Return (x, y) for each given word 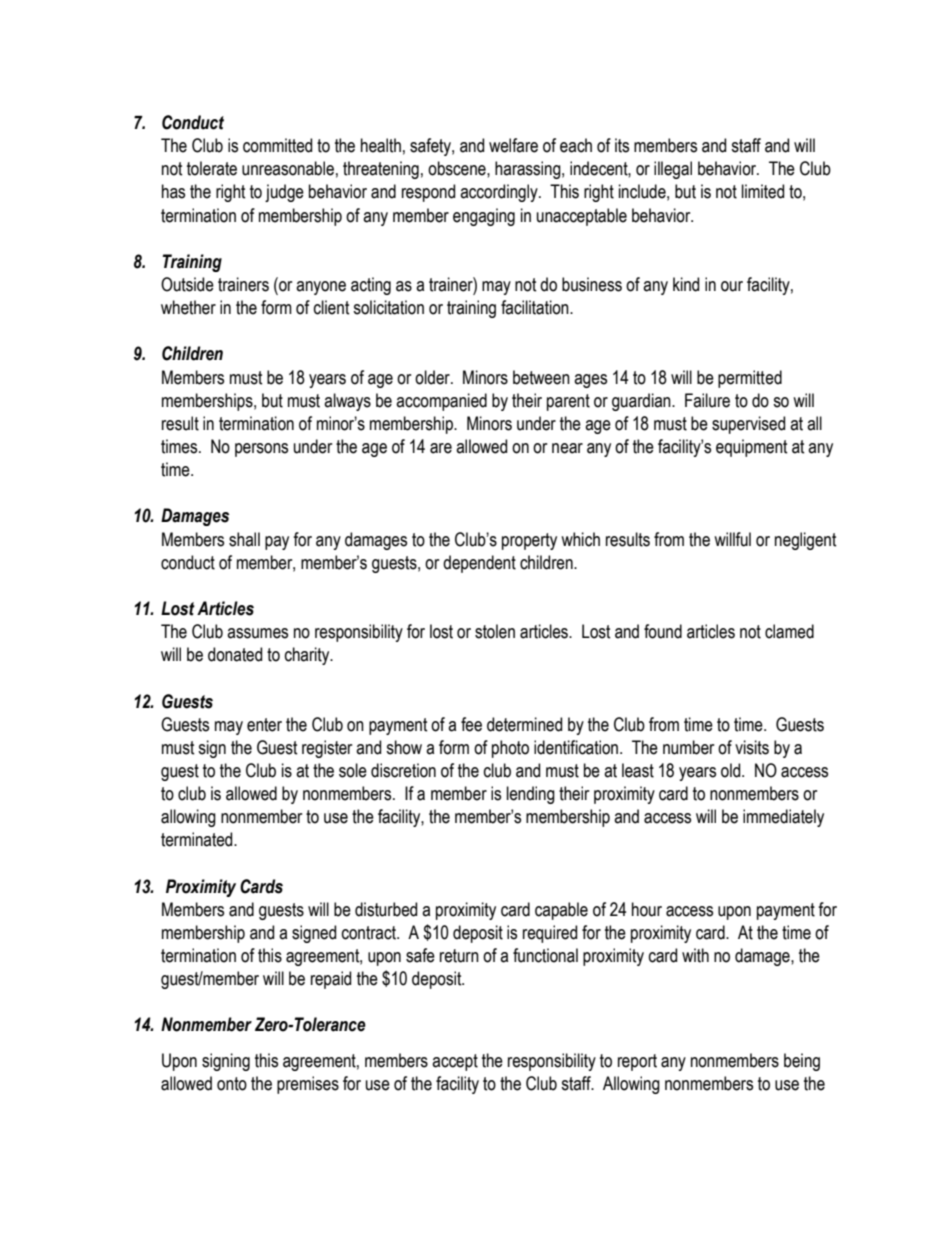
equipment (752, 448)
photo (510, 749)
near (567, 448)
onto (232, 1084)
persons (261, 450)
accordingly (500, 193)
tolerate (212, 168)
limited (763, 191)
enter (264, 725)
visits (752, 747)
